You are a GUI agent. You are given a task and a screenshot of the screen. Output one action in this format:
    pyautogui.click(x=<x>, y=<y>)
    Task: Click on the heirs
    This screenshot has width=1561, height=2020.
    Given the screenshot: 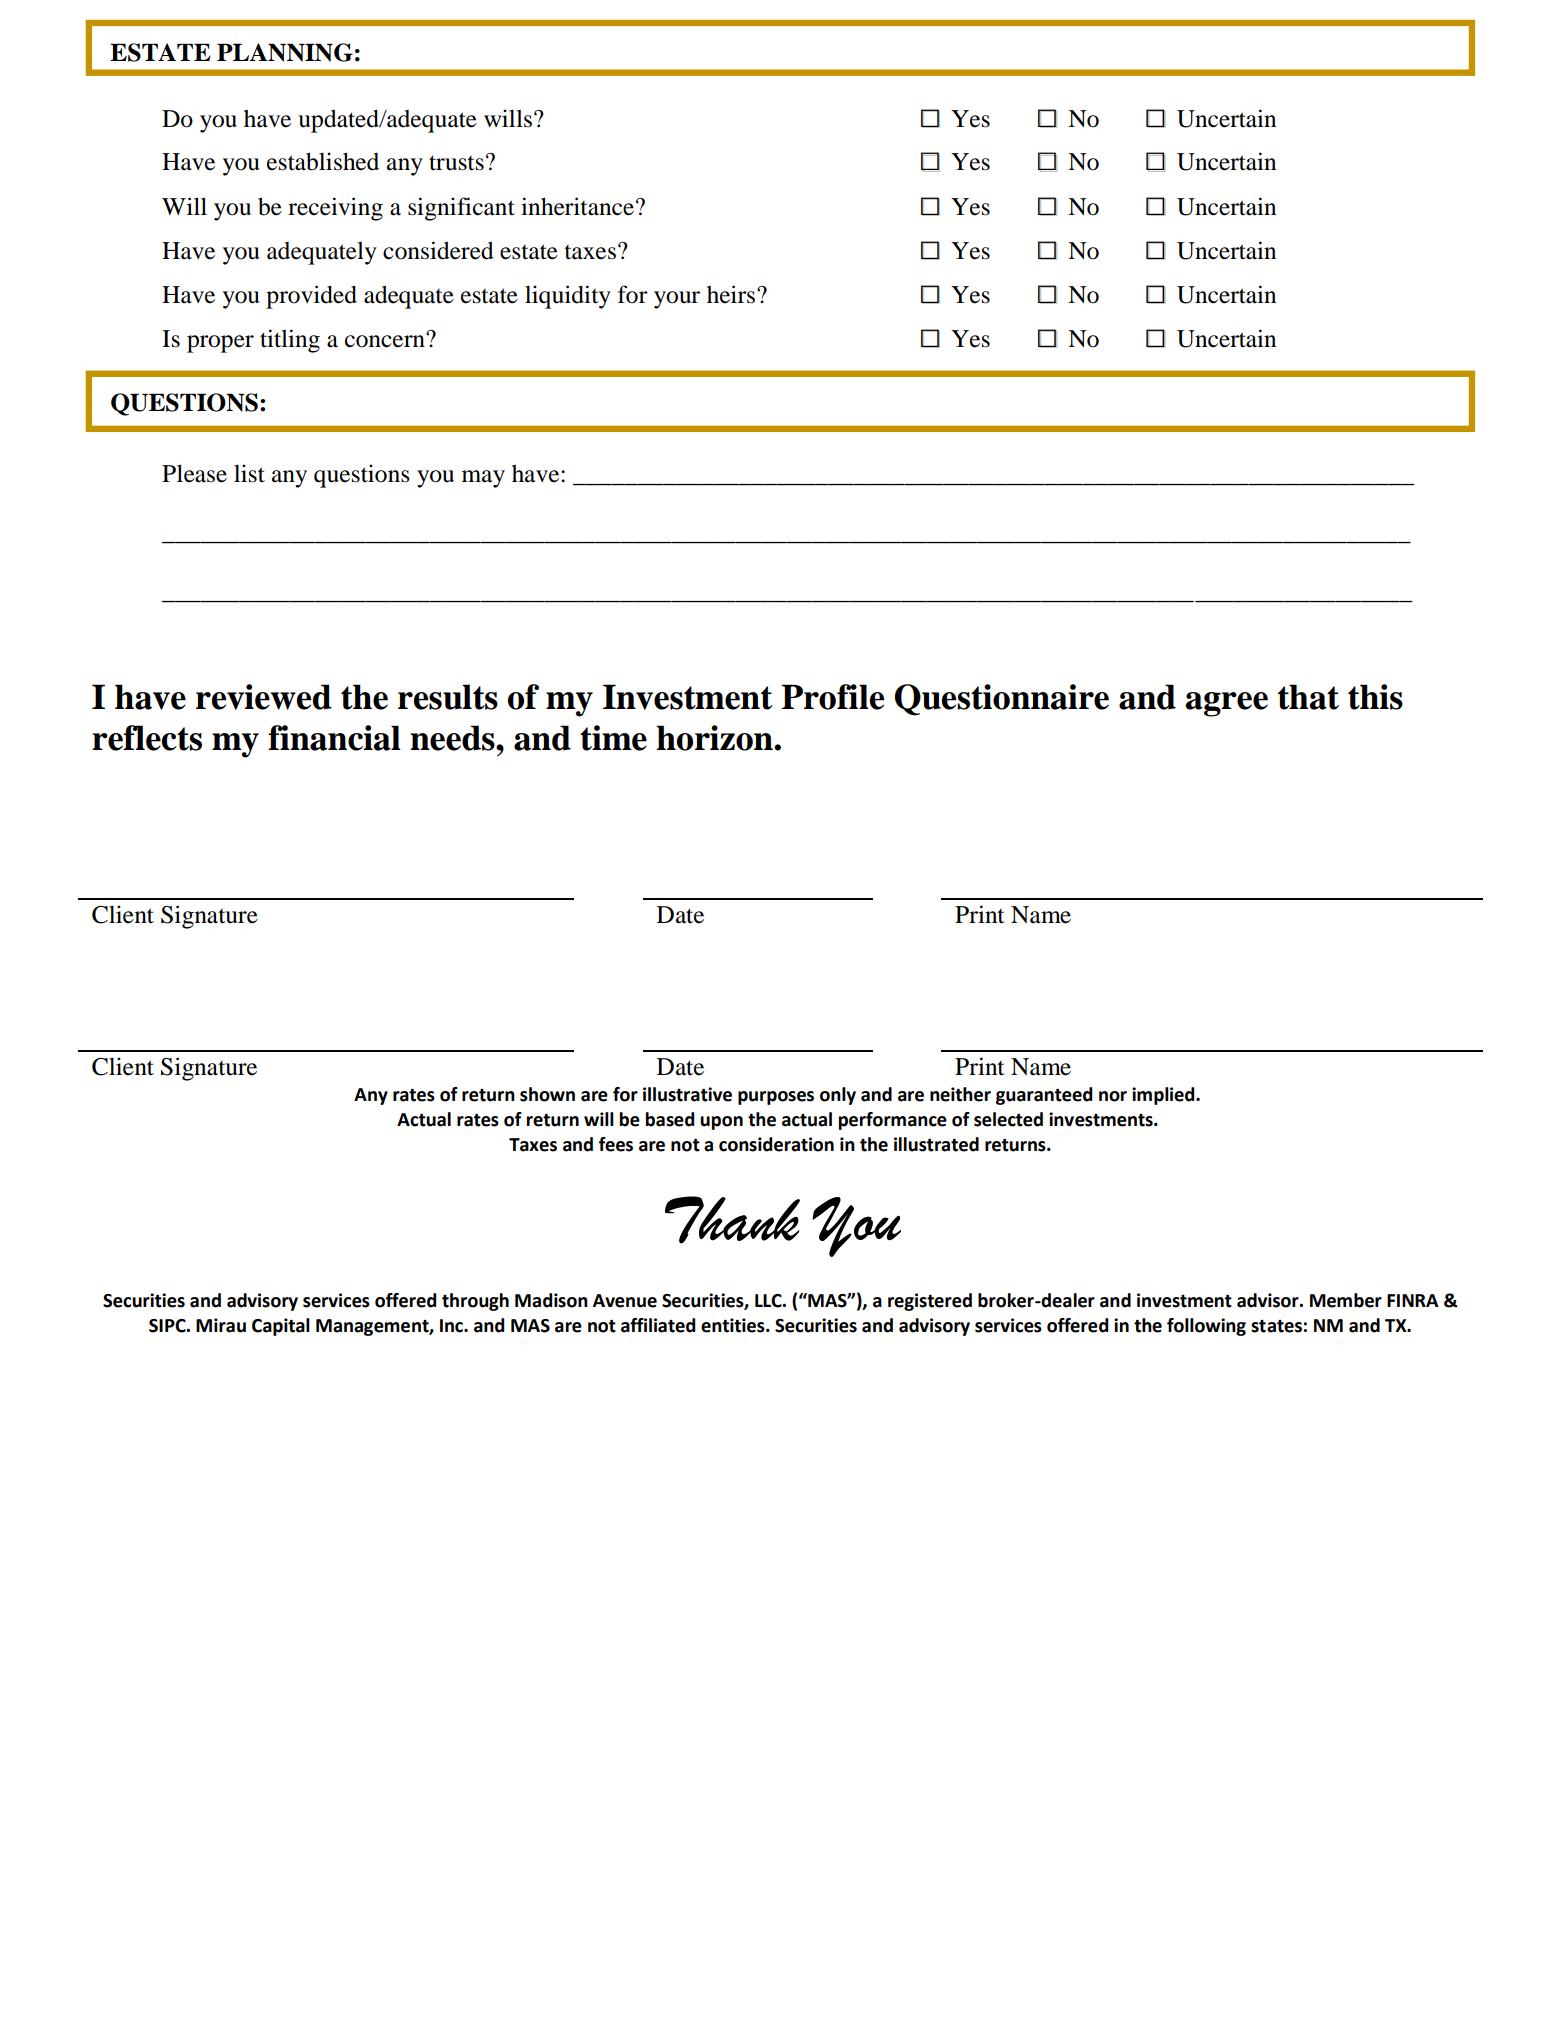 What is the action you would take?
    pyautogui.click(x=732, y=294)
